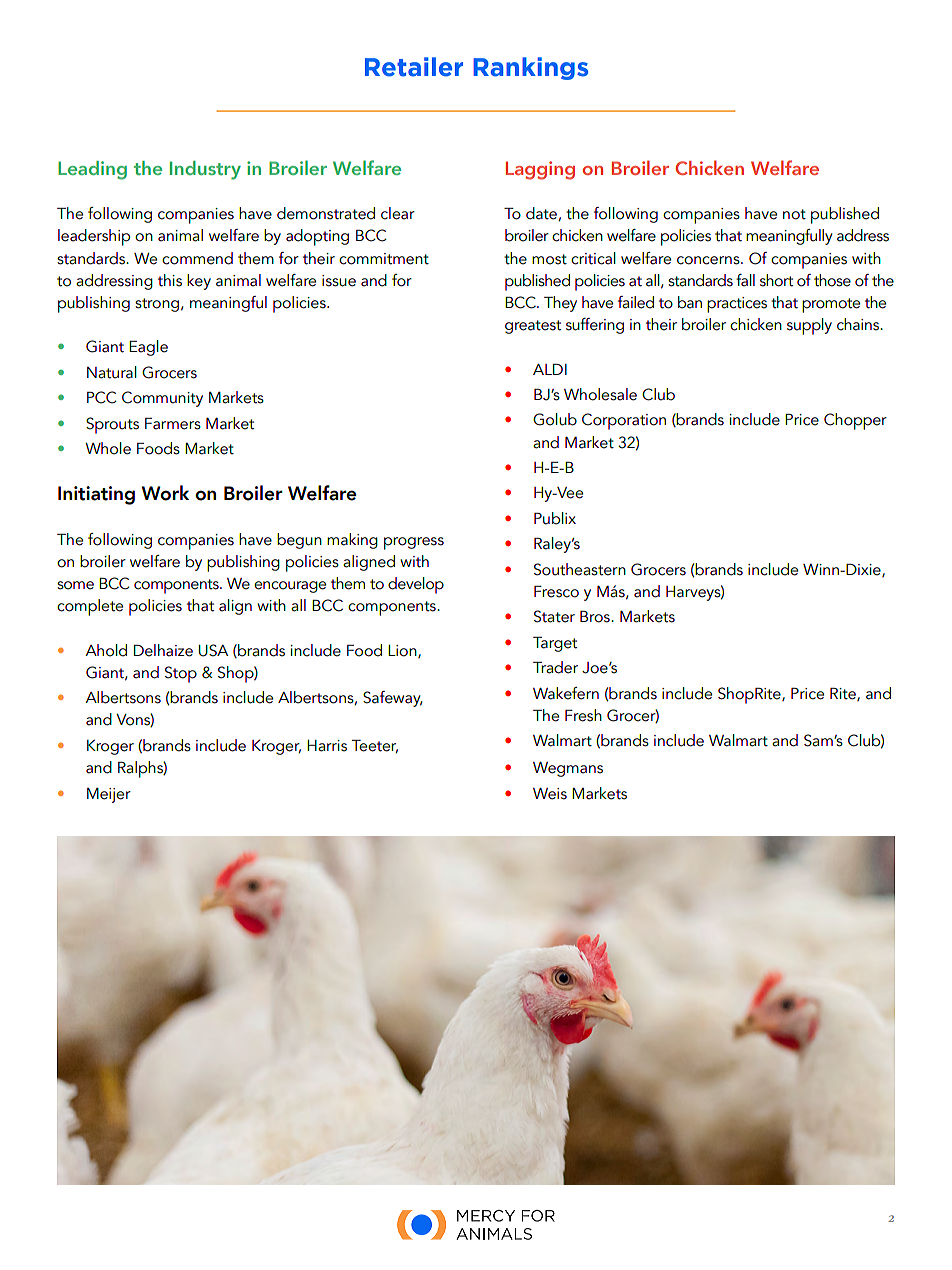  Describe the element at coordinates (205, 170) in the screenshot. I see `Industry` at that location.
